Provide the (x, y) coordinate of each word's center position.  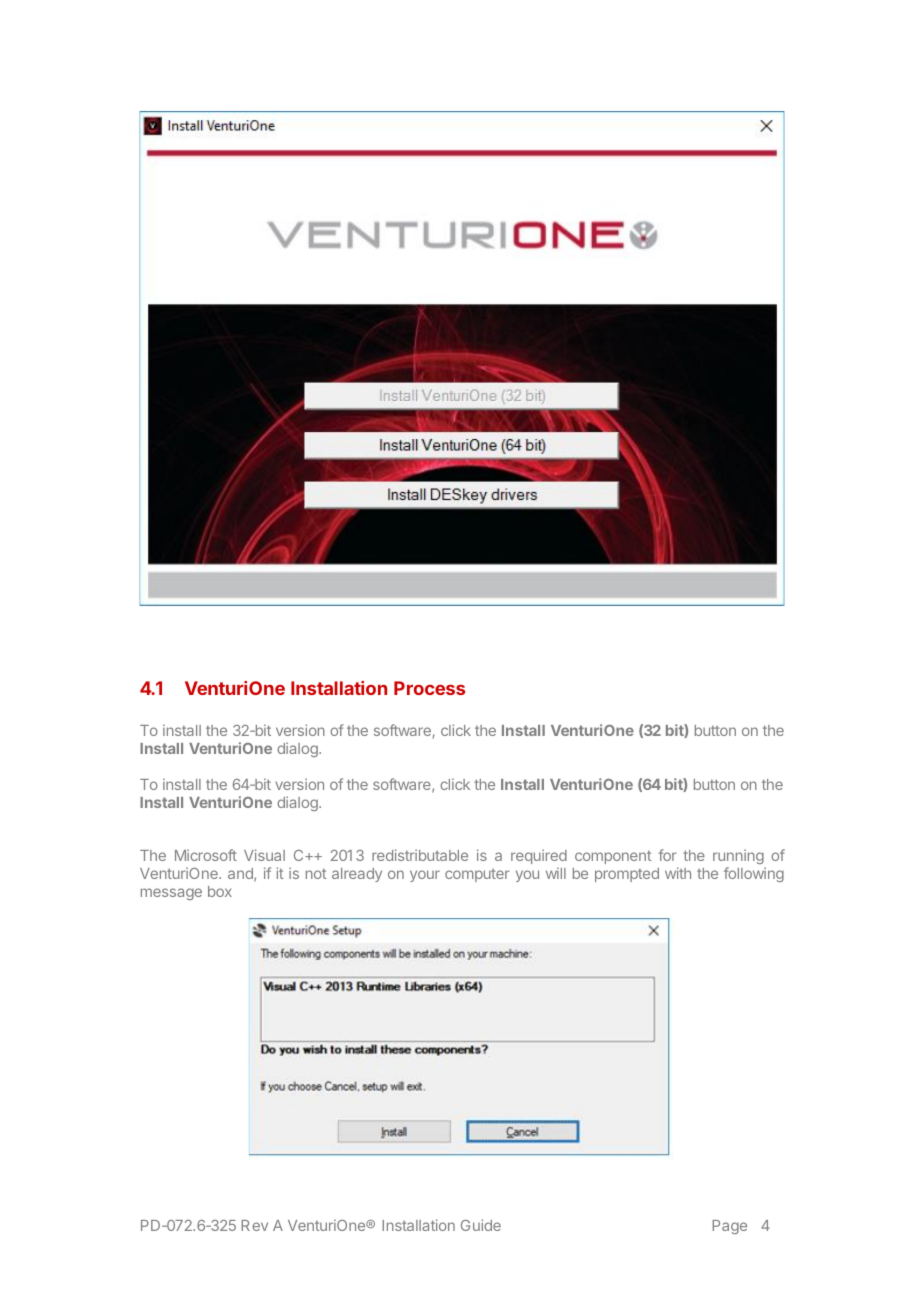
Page (729, 1227)
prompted (627, 875)
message (171, 894)
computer (477, 875)
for (667, 855)
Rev (254, 1225)
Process (429, 688)
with (678, 873)
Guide (481, 1225)
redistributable (420, 855)
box (220, 891)
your (425, 876)
